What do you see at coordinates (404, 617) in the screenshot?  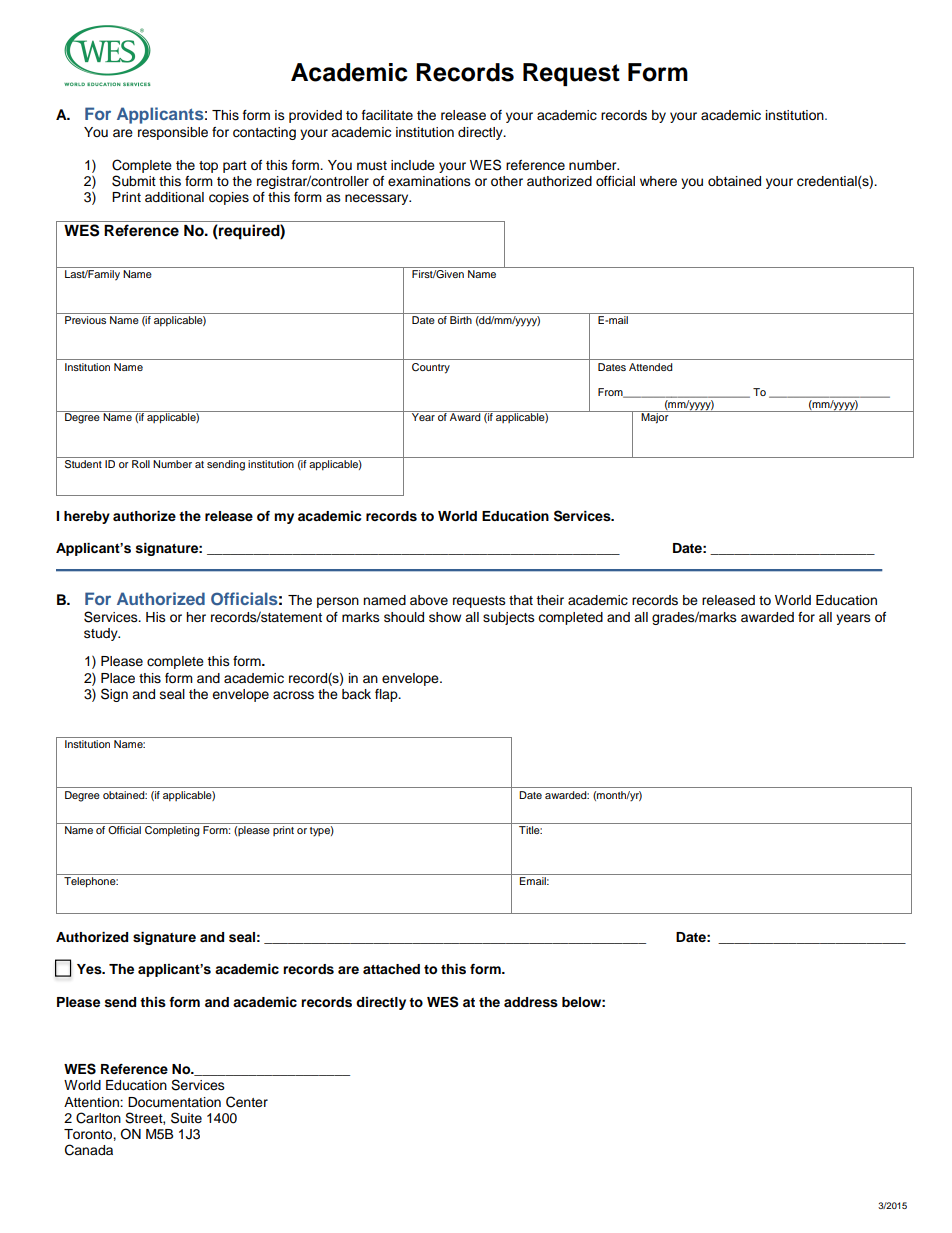 I see `should` at bounding box center [404, 617].
